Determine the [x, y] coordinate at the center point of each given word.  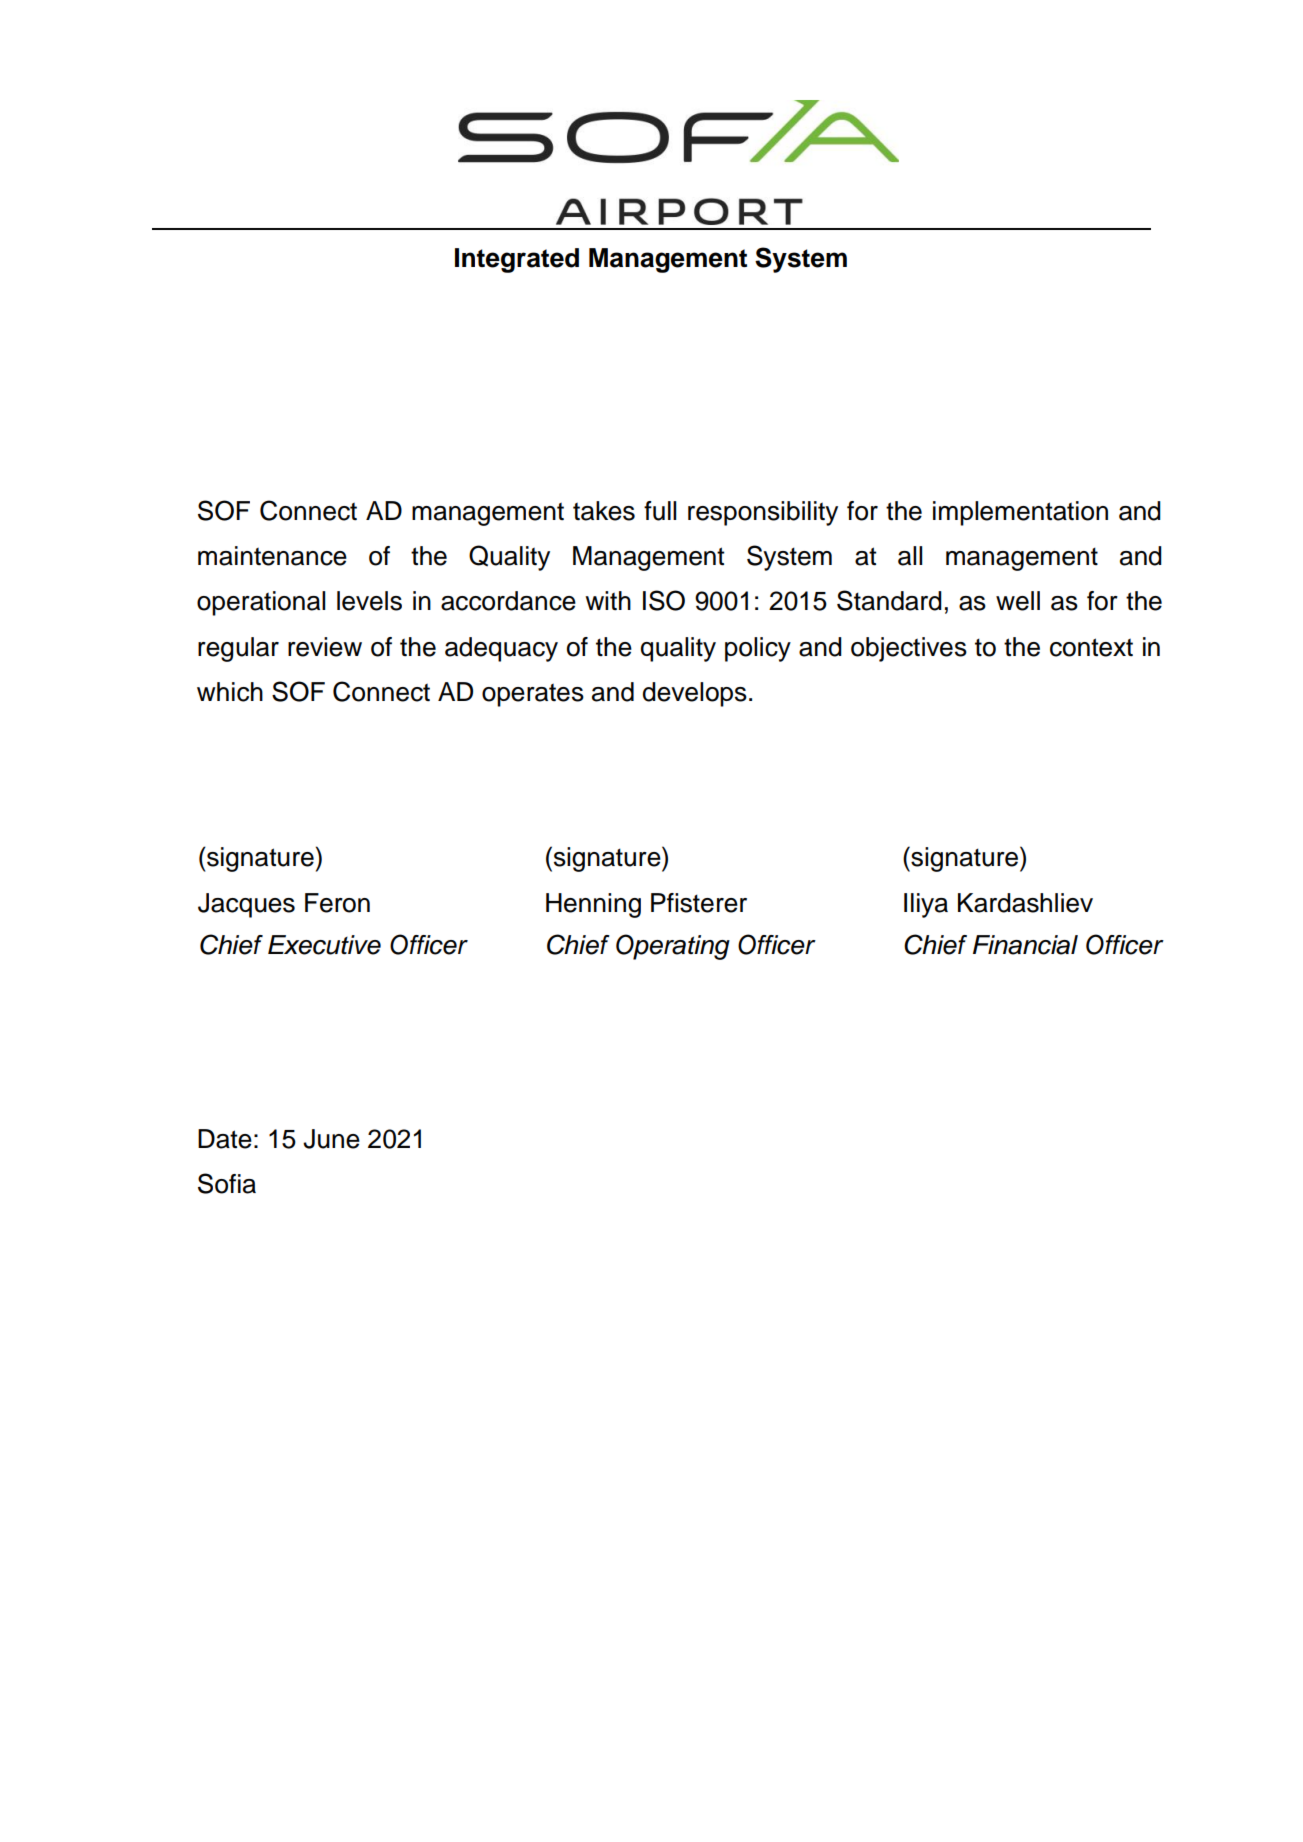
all [910, 556]
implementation [1020, 513]
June [331, 1139]
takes [604, 511]
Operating [673, 947]
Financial [1025, 945]
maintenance [272, 556]
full [660, 511]
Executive [324, 945]
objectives [909, 649]
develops [695, 694]
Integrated [517, 260]
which [230, 692]
